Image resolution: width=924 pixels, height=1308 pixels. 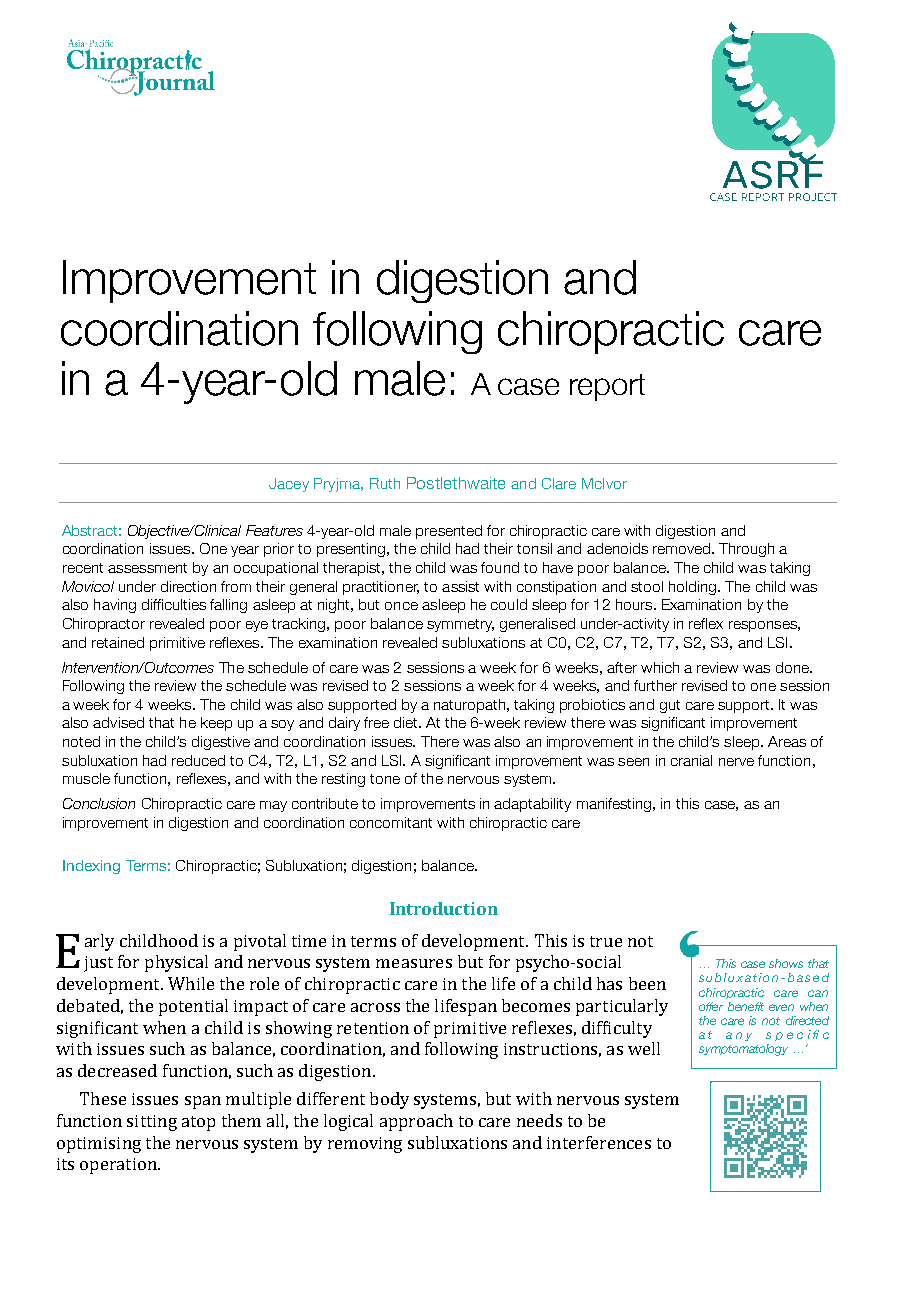 What do you see at coordinates (274, 530) in the screenshot?
I see `Features` at bounding box center [274, 530].
